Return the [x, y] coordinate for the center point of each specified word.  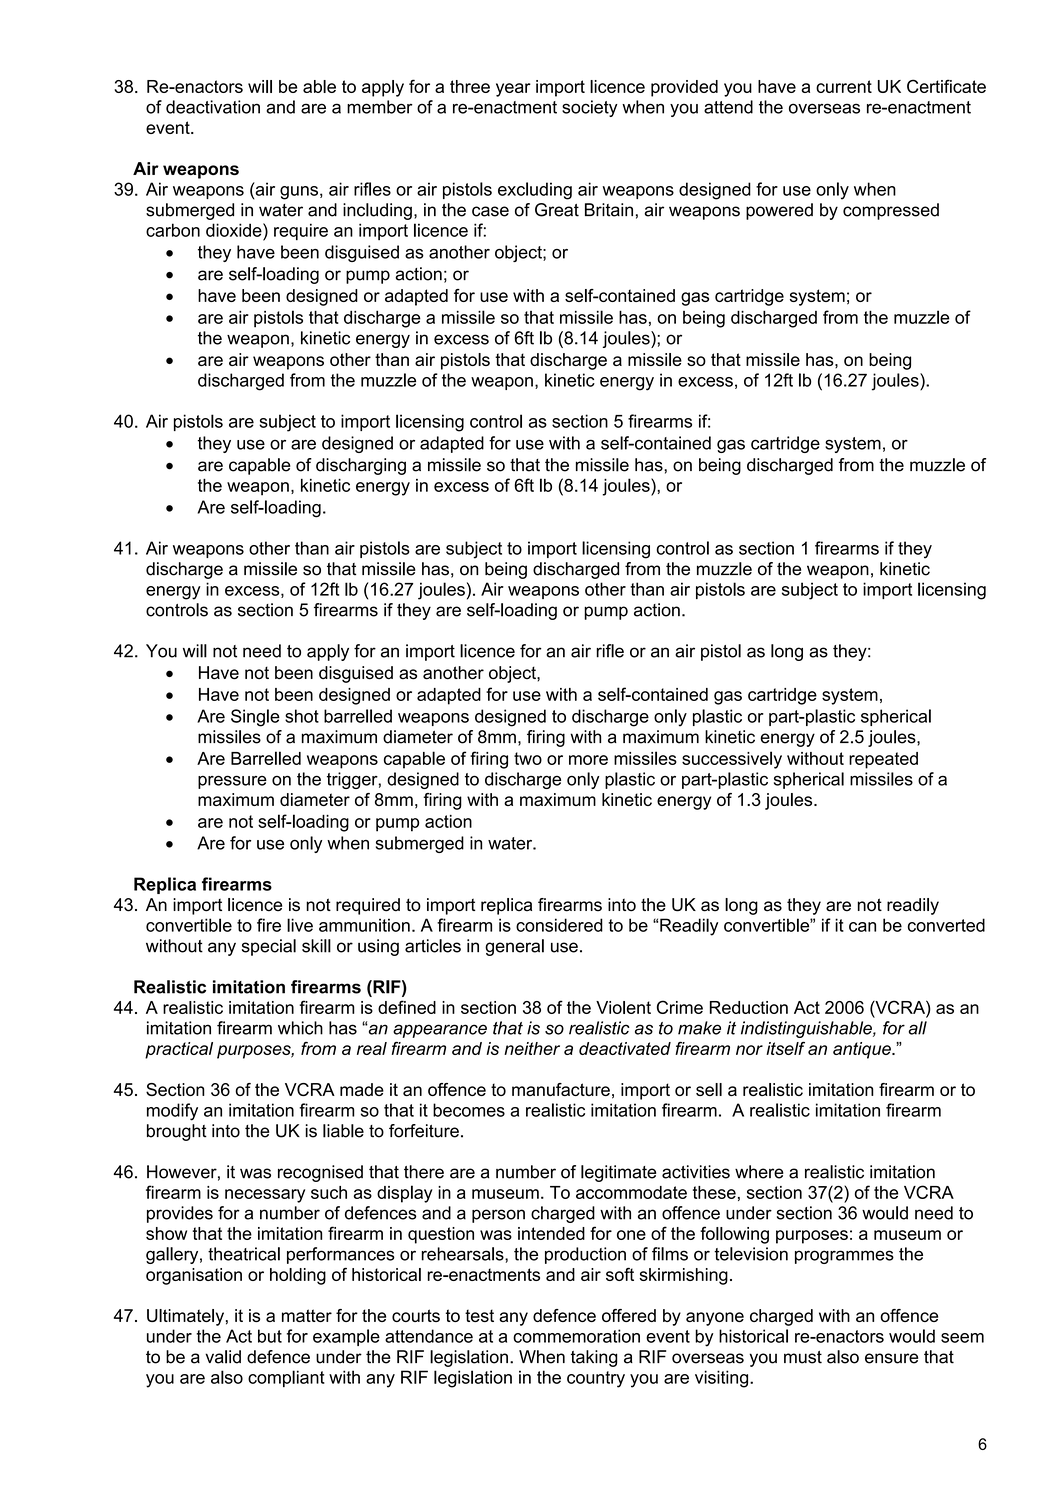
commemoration [576, 1336]
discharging [361, 466]
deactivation [213, 107]
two [528, 758]
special [269, 947]
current [844, 86]
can [862, 927]
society [590, 108]
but [270, 1336]
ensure [891, 1358]
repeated [883, 760]
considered [559, 925]
